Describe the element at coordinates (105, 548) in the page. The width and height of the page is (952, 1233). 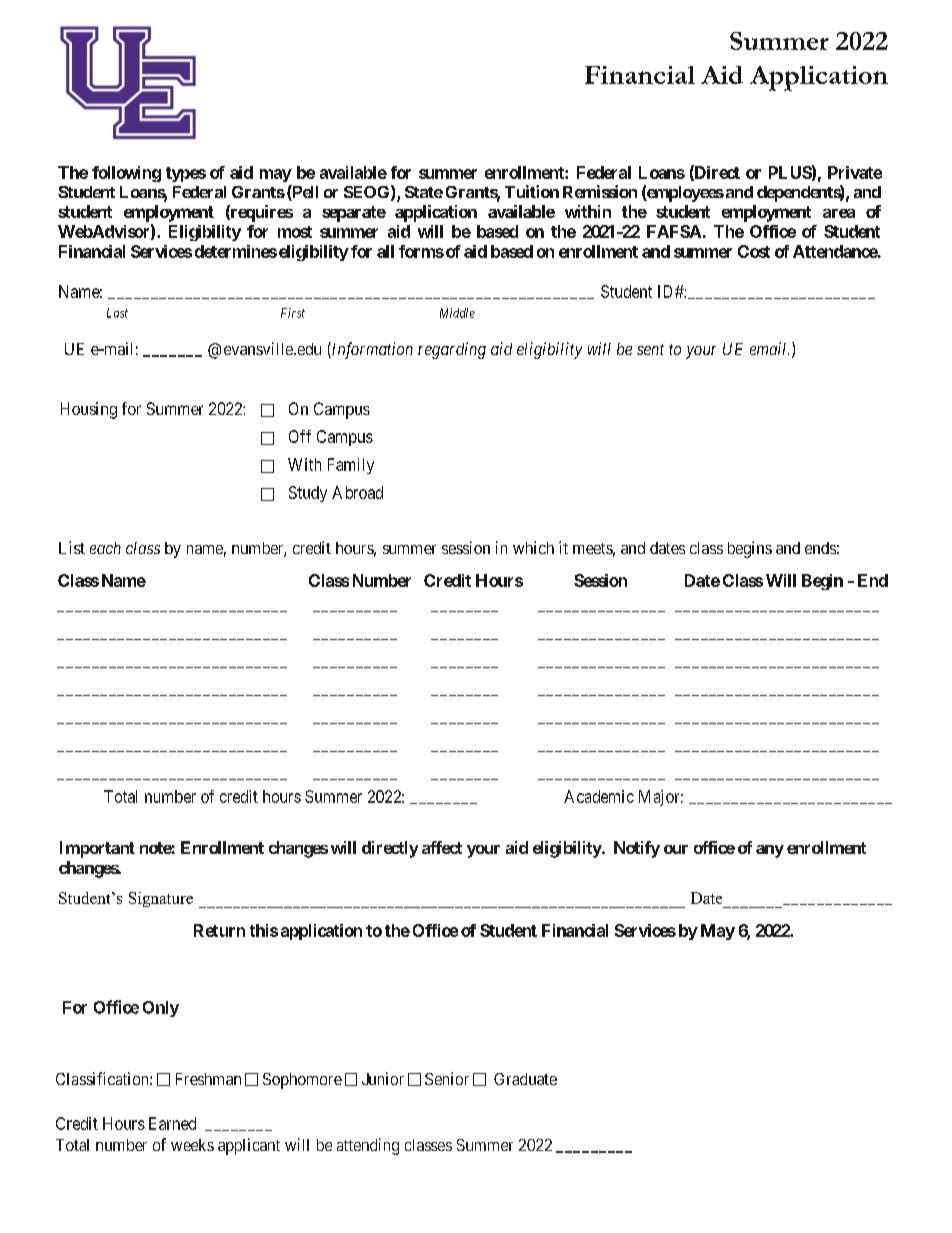
I see `each` at that location.
